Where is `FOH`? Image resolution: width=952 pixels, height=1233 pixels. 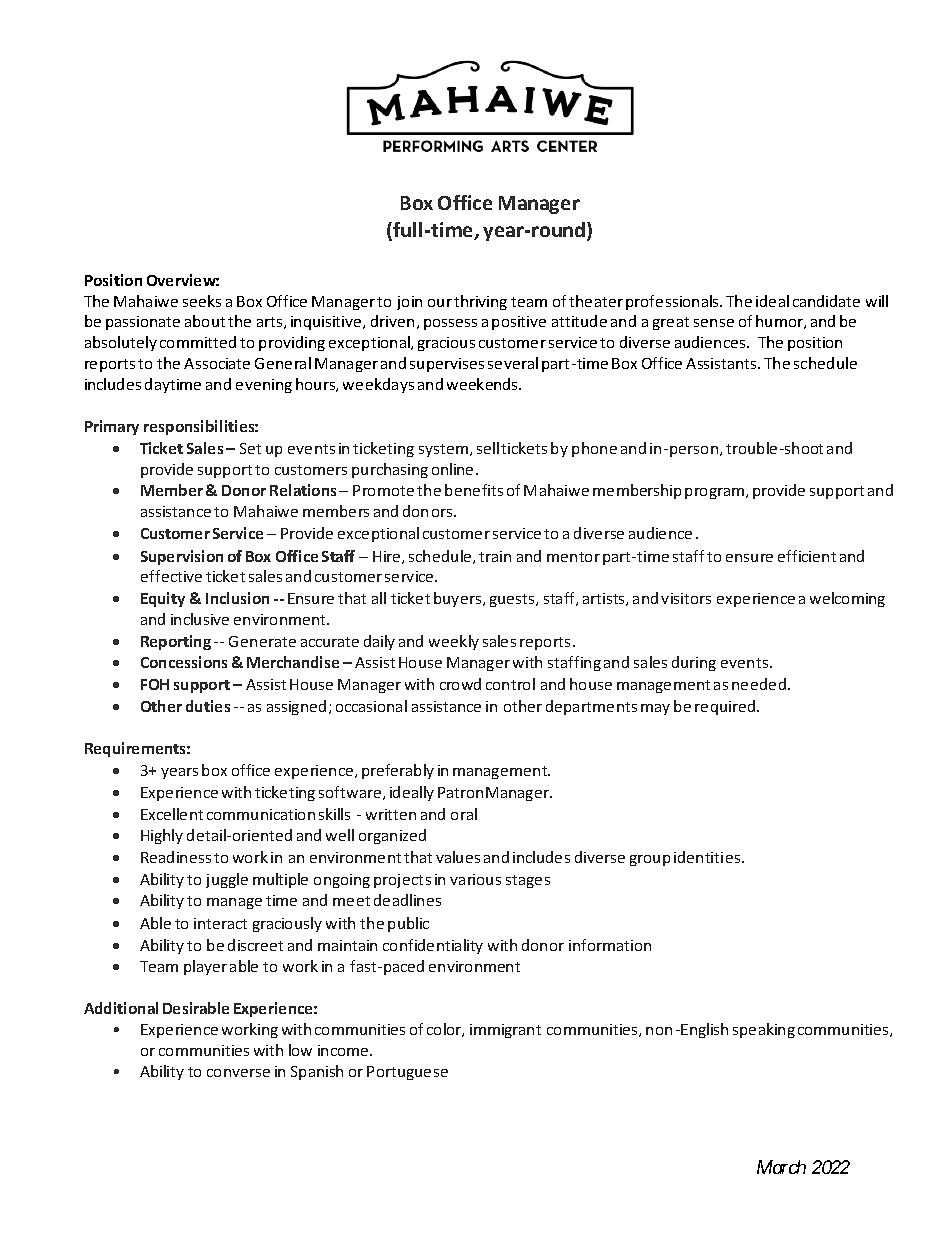 FOH is located at coordinates (155, 684).
